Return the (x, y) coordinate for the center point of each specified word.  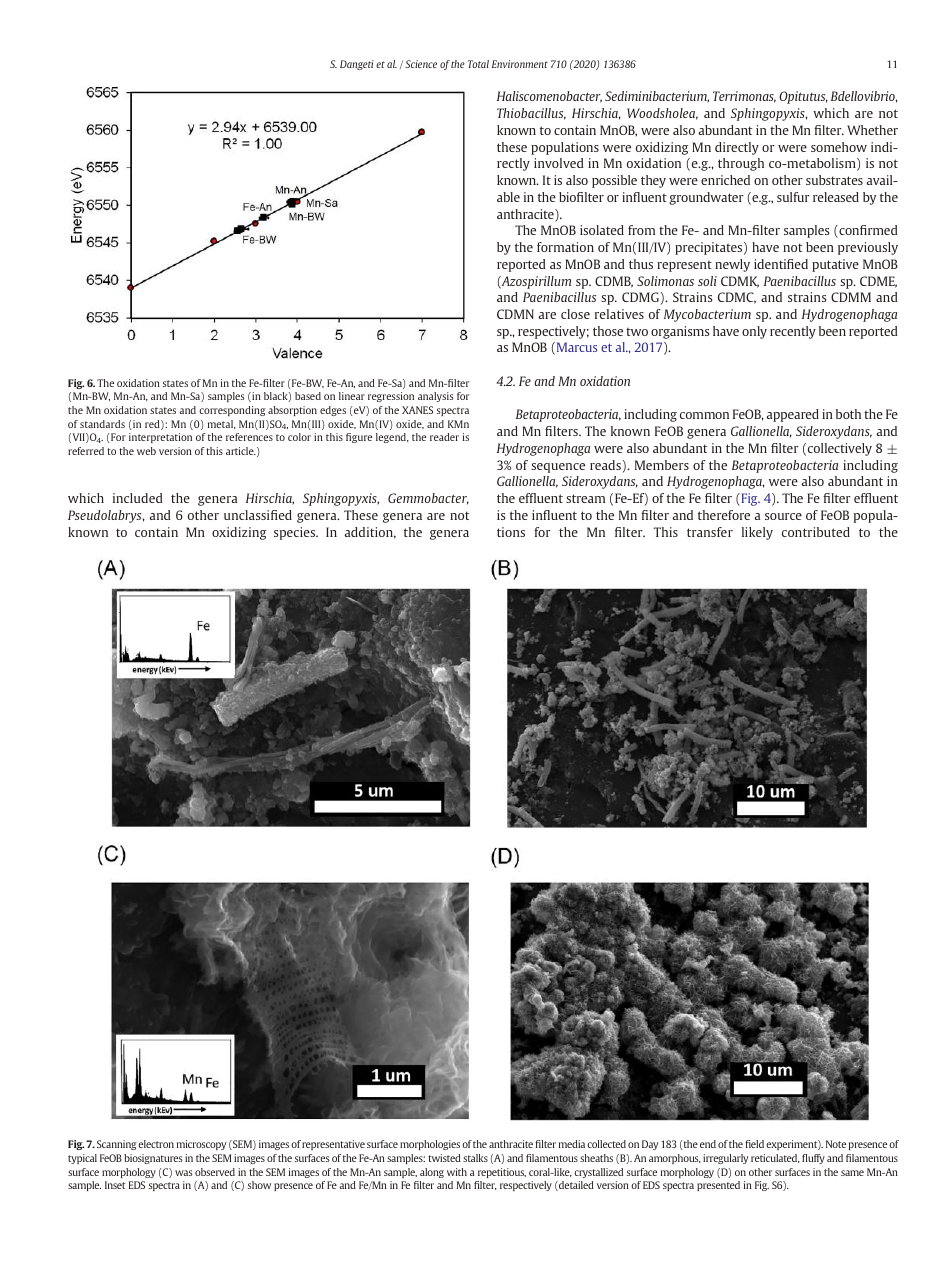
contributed (816, 532)
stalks (475, 1158)
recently (793, 332)
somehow (839, 147)
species (296, 533)
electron (156, 1144)
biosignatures (153, 1159)
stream (585, 498)
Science (421, 64)
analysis (436, 397)
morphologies (430, 1145)
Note (836, 1144)
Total (478, 64)
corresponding (232, 411)
